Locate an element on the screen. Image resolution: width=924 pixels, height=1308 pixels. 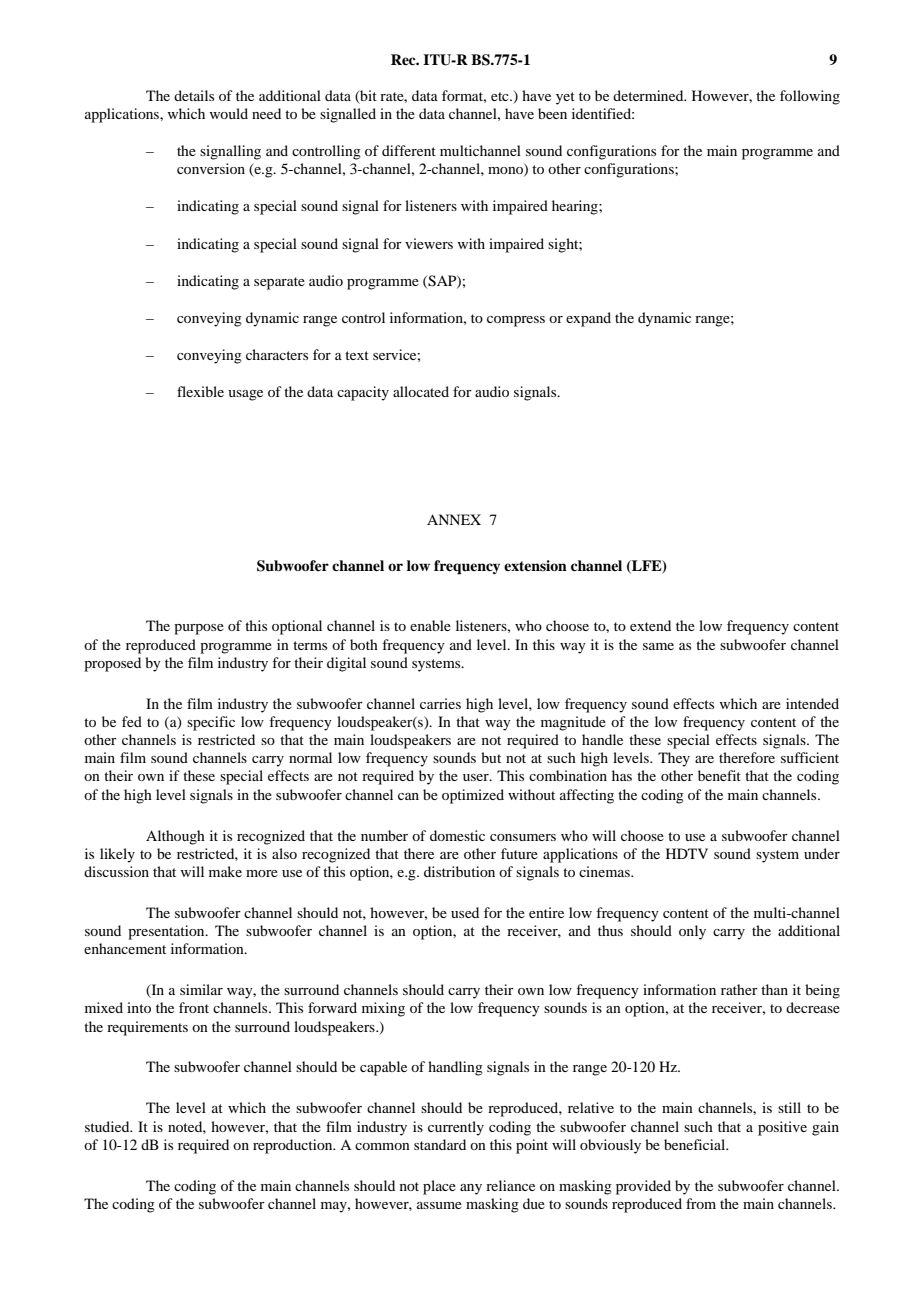
any is located at coordinates (471, 1189).
